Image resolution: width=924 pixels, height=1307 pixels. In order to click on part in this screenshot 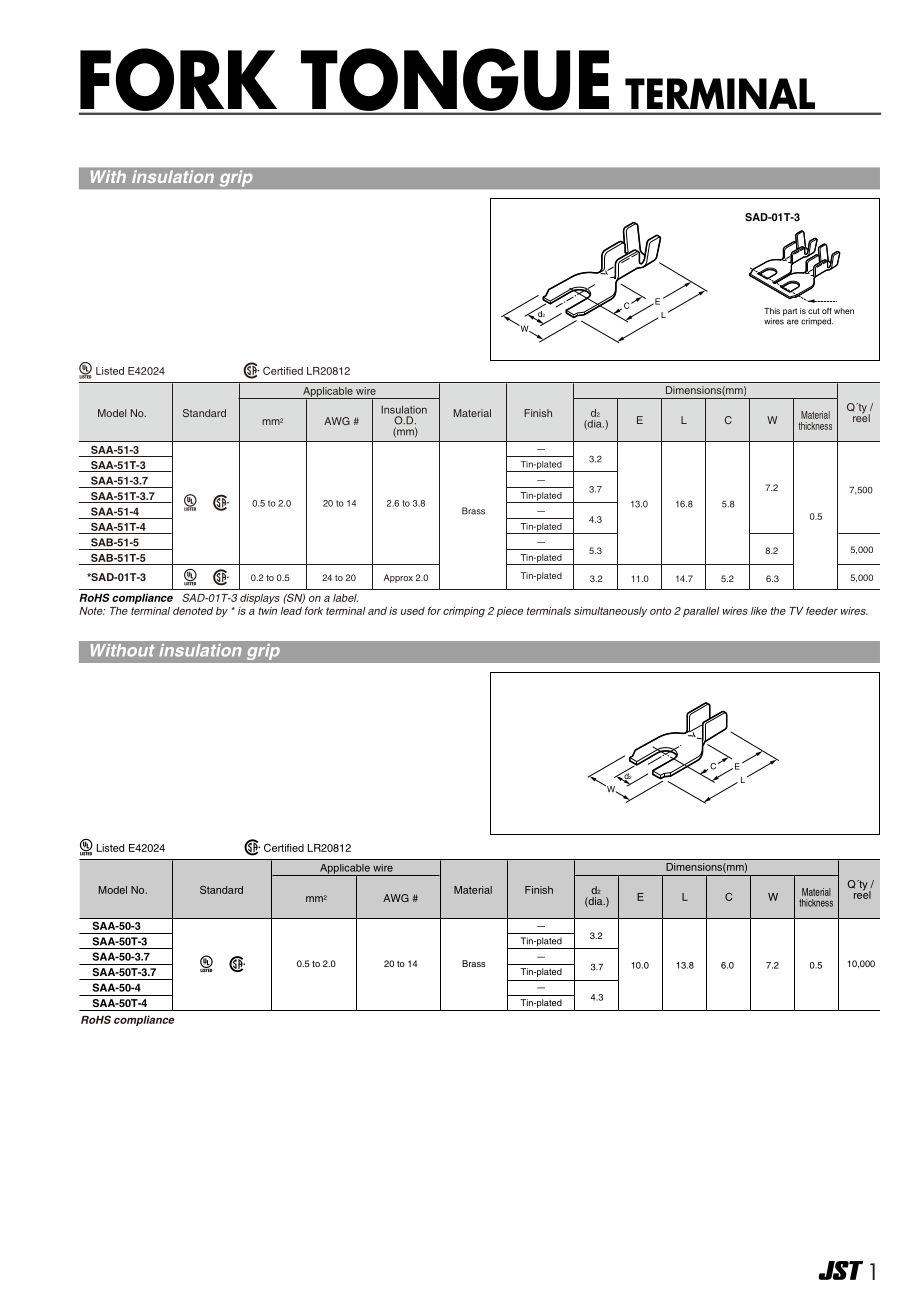, I will do `click(790, 312)`.
